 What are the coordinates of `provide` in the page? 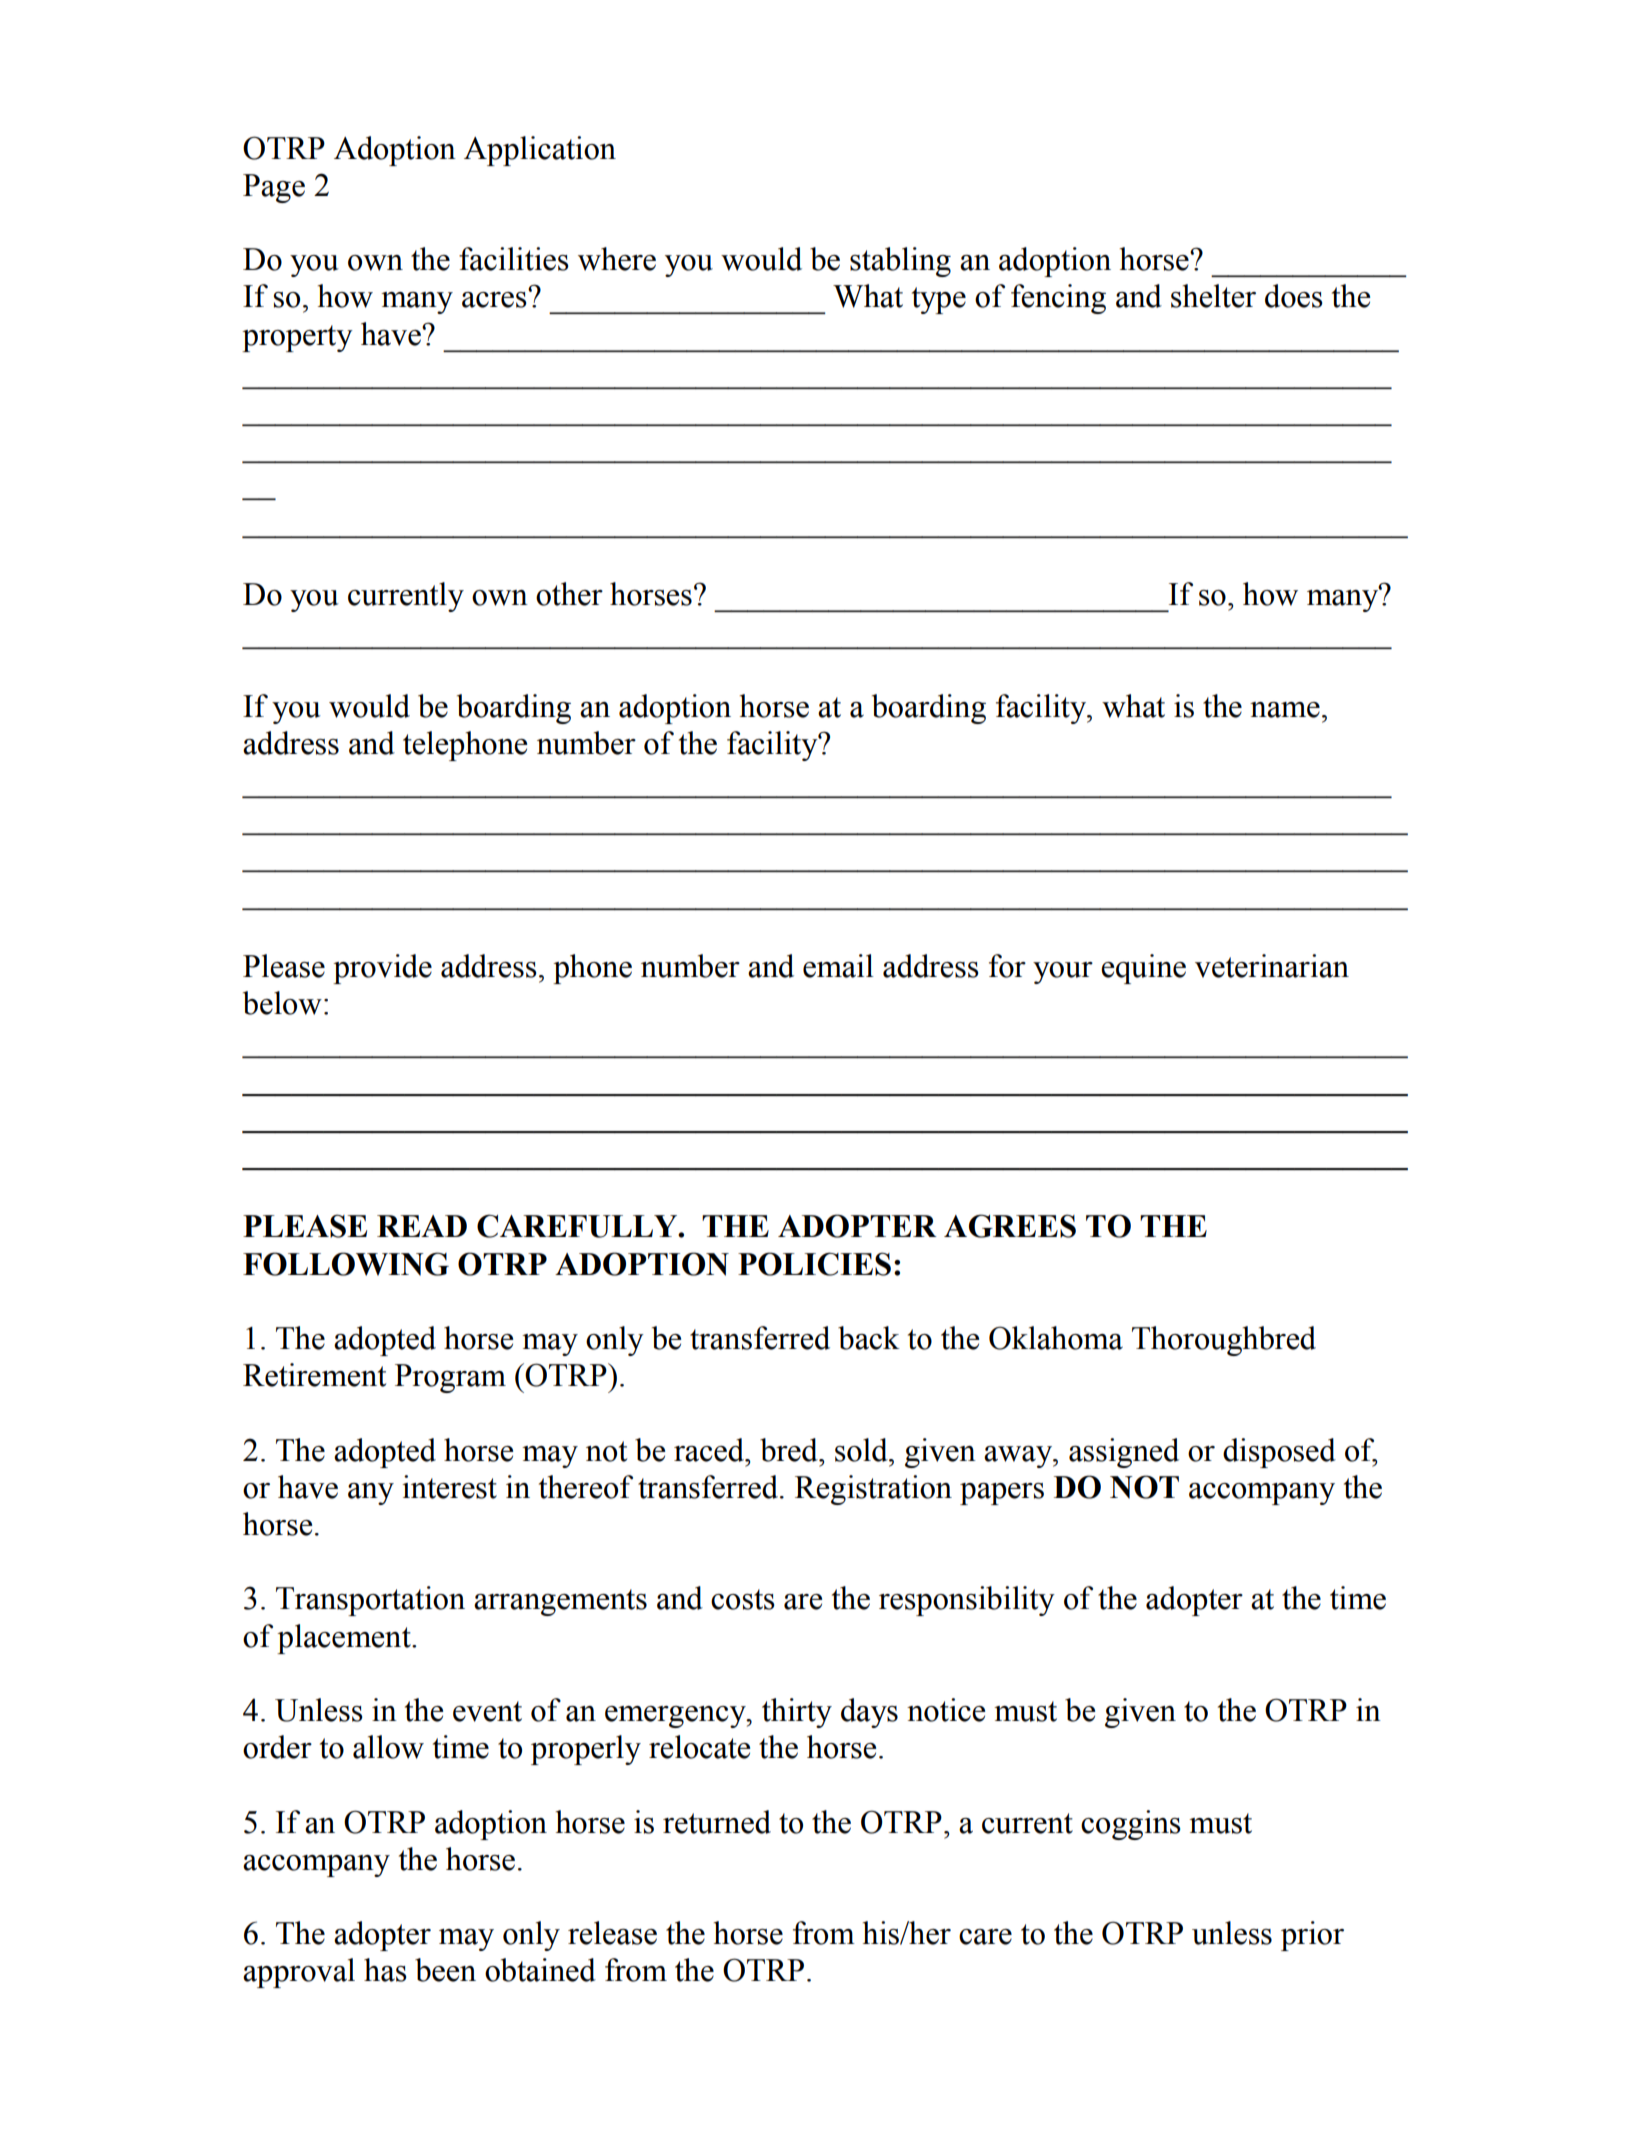 It's located at (382, 969).
